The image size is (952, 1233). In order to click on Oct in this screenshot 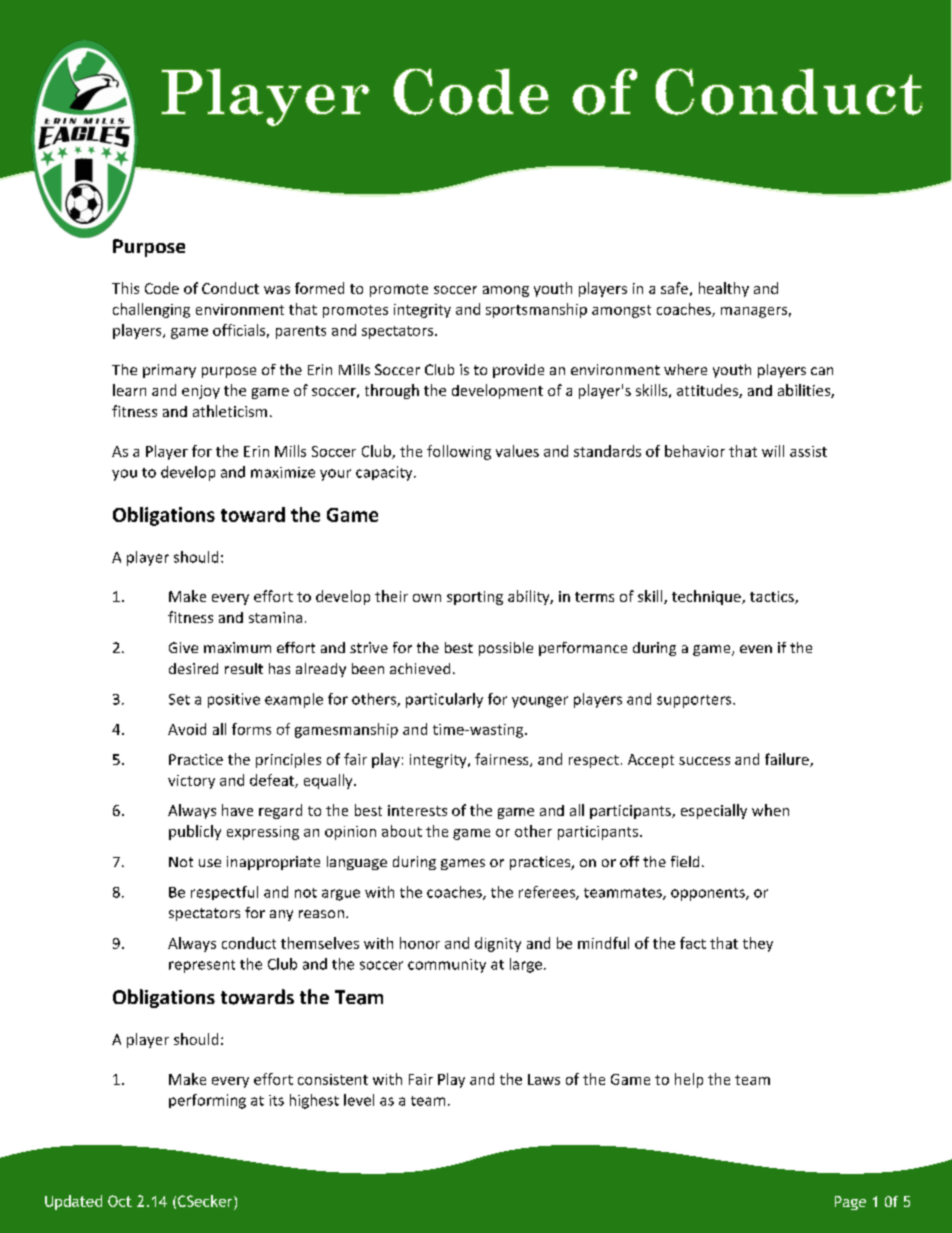, I will do `click(120, 1201)`.
